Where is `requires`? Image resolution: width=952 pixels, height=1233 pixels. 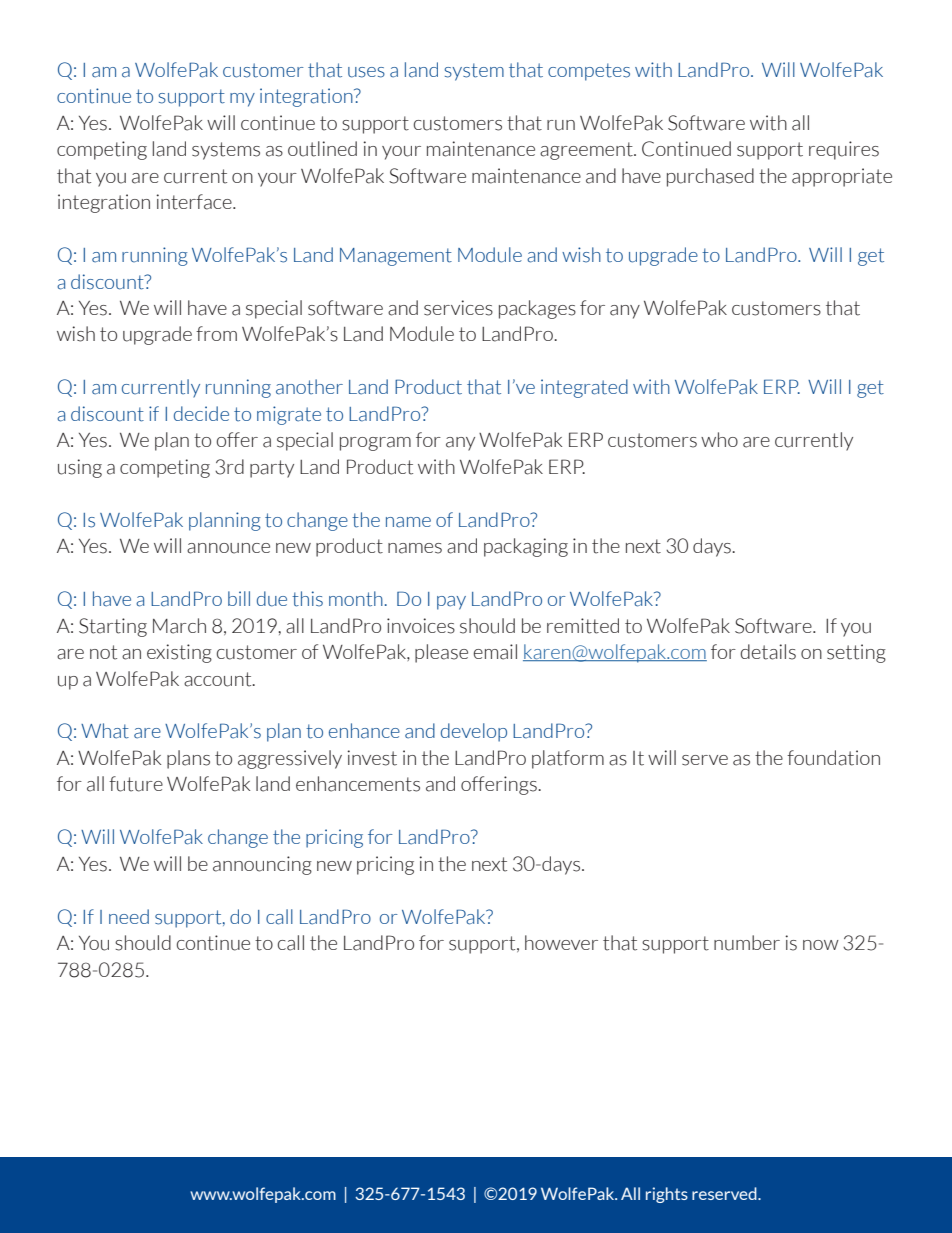 requires is located at coordinates (844, 150).
